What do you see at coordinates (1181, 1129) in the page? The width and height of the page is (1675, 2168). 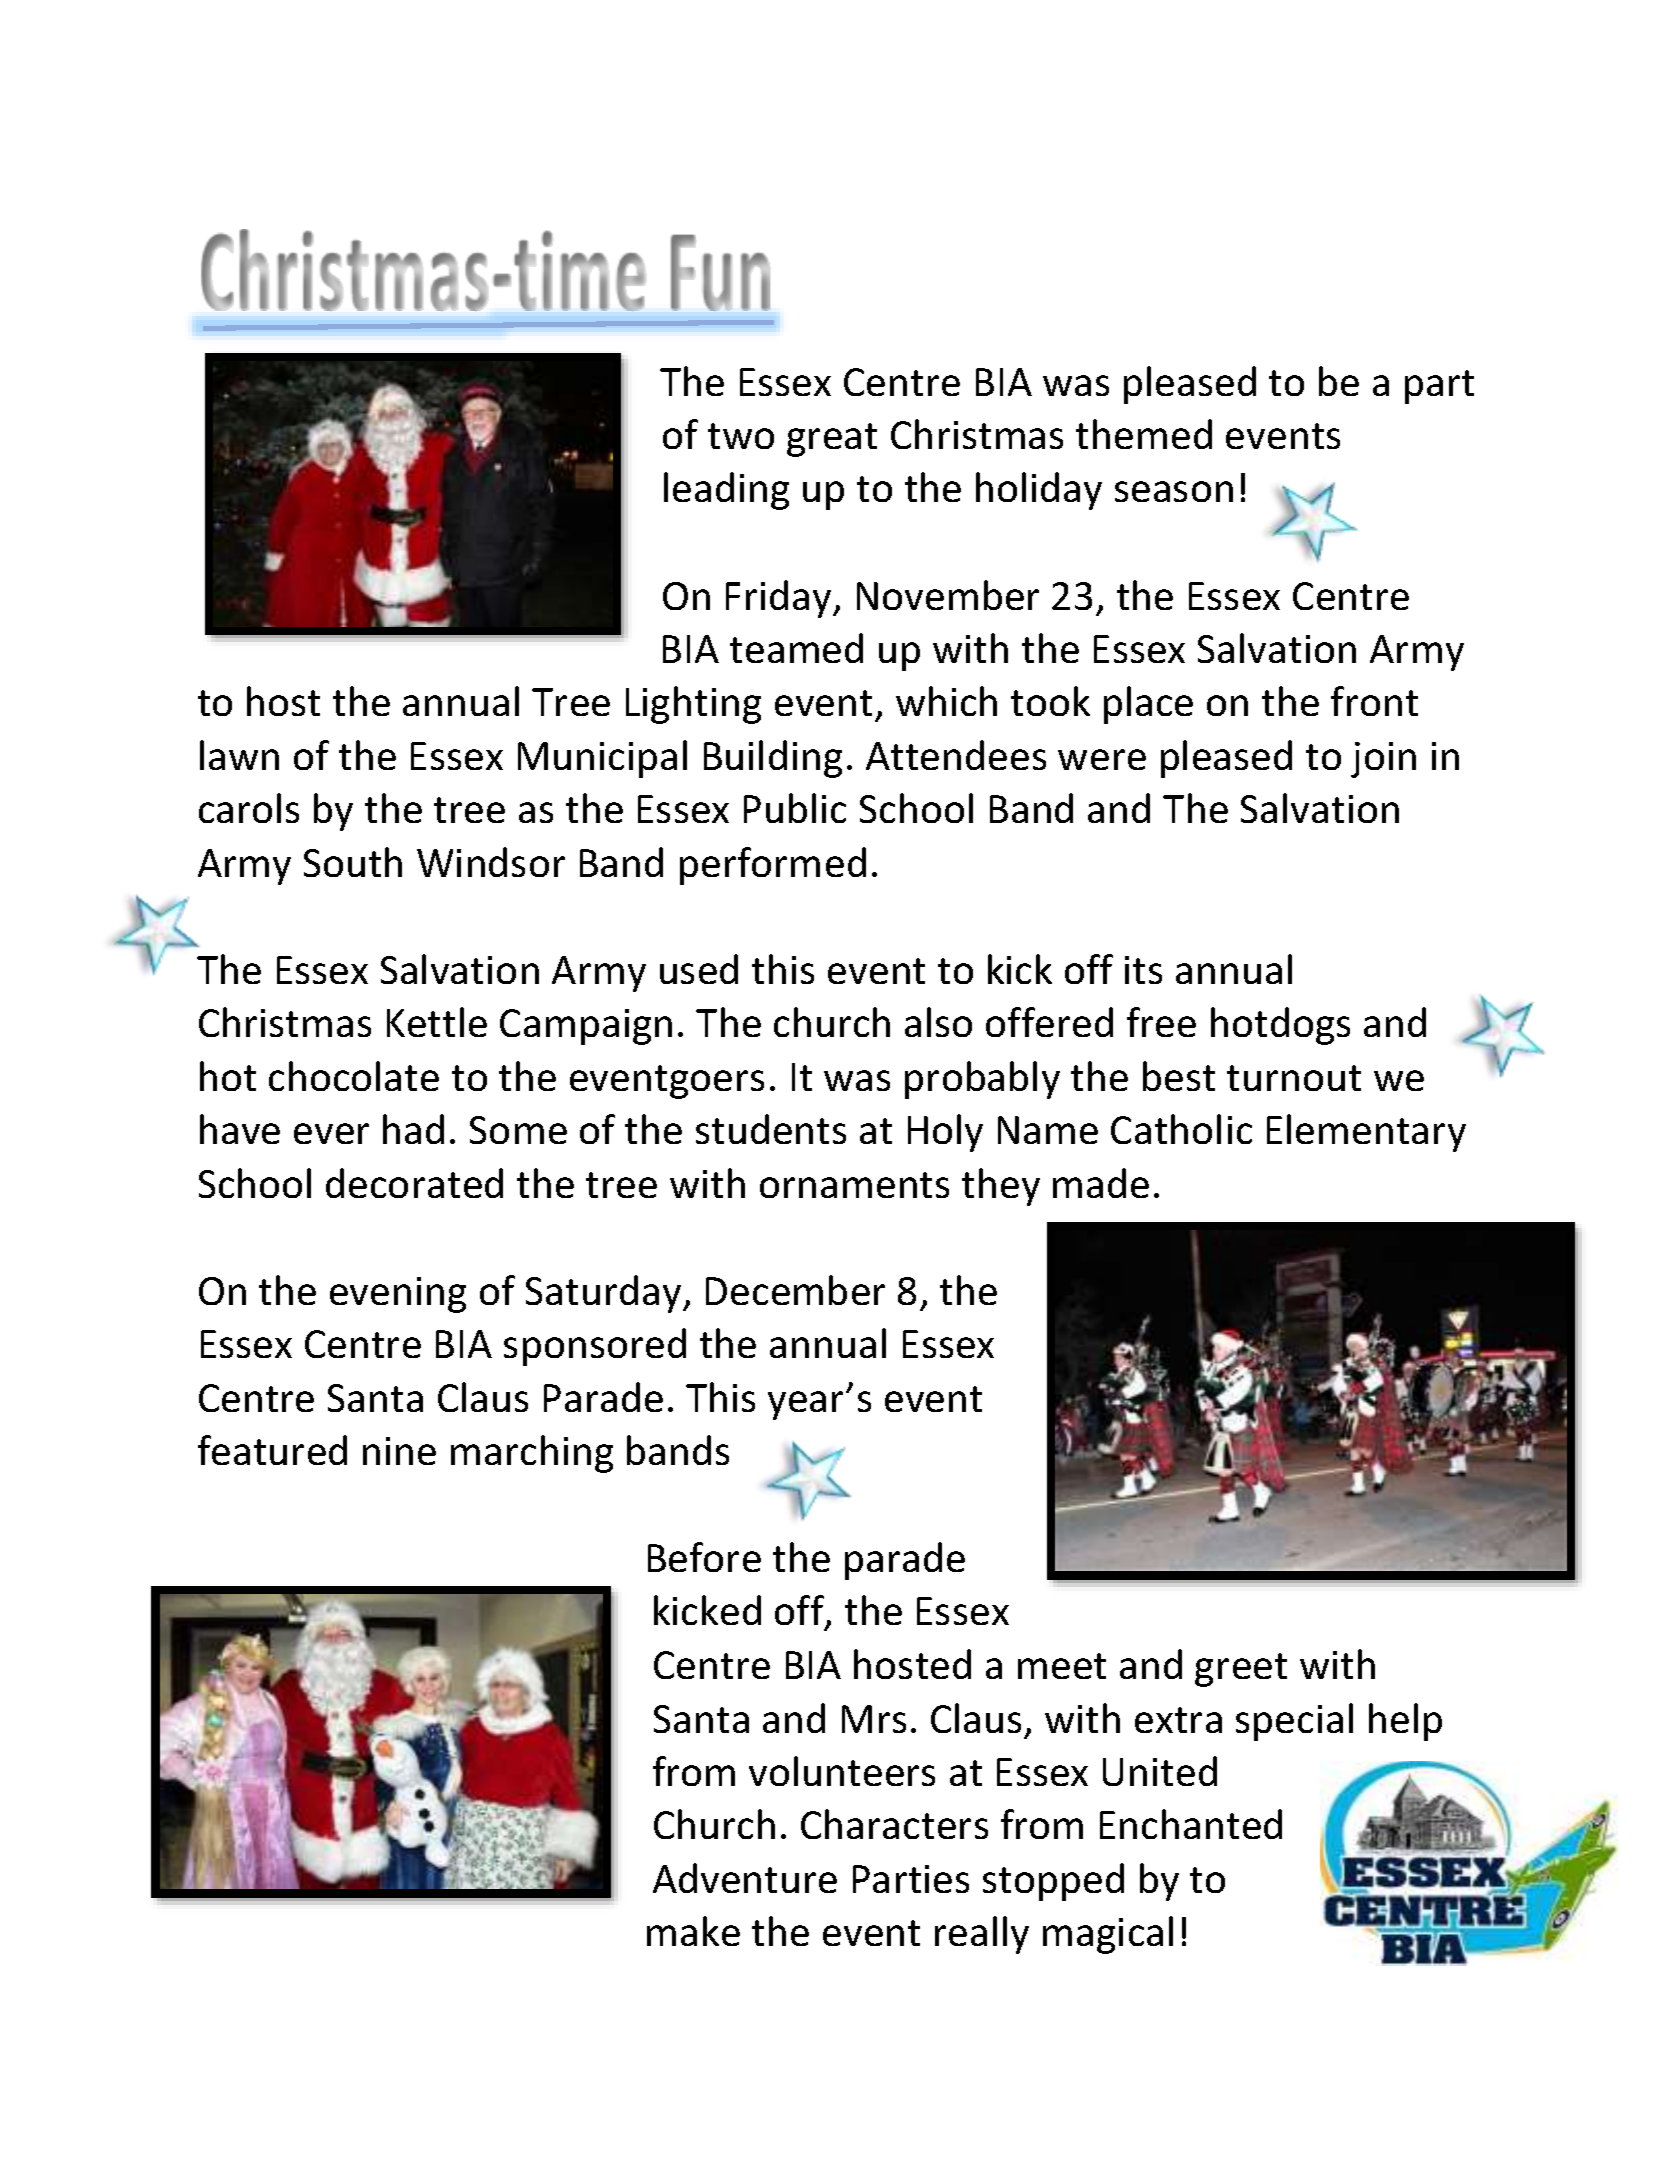 I see `Catholic` at bounding box center [1181, 1129].
